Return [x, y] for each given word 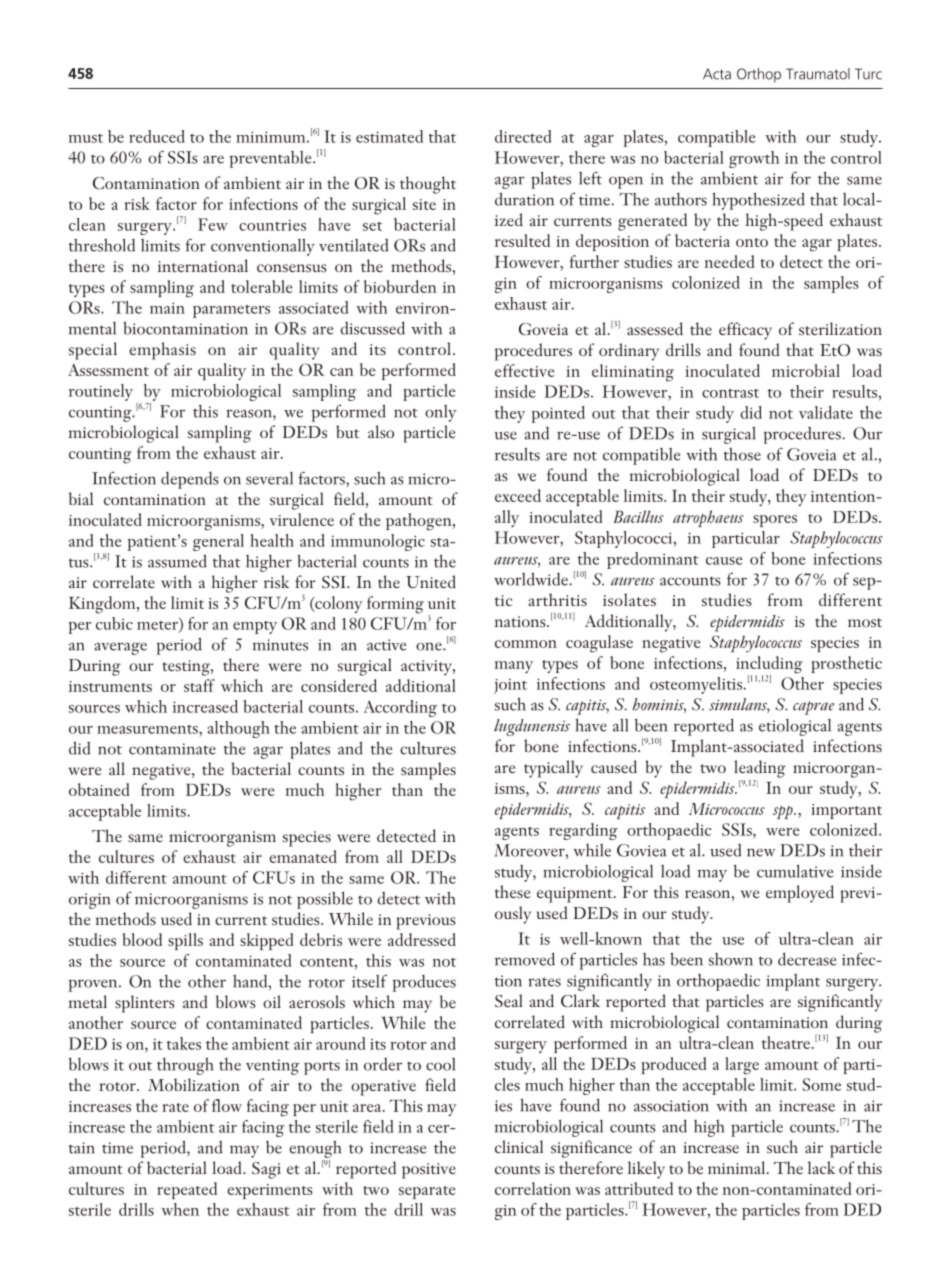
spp [784, 812]
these [513, 891]
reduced [157, 136]
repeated [187, 1190]
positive [429, 1171]
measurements [148, 729]
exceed [518, 495]
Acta [717, 74]
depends [190, 480]
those [742, 454]
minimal [738, 1167]
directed [523, 136]
